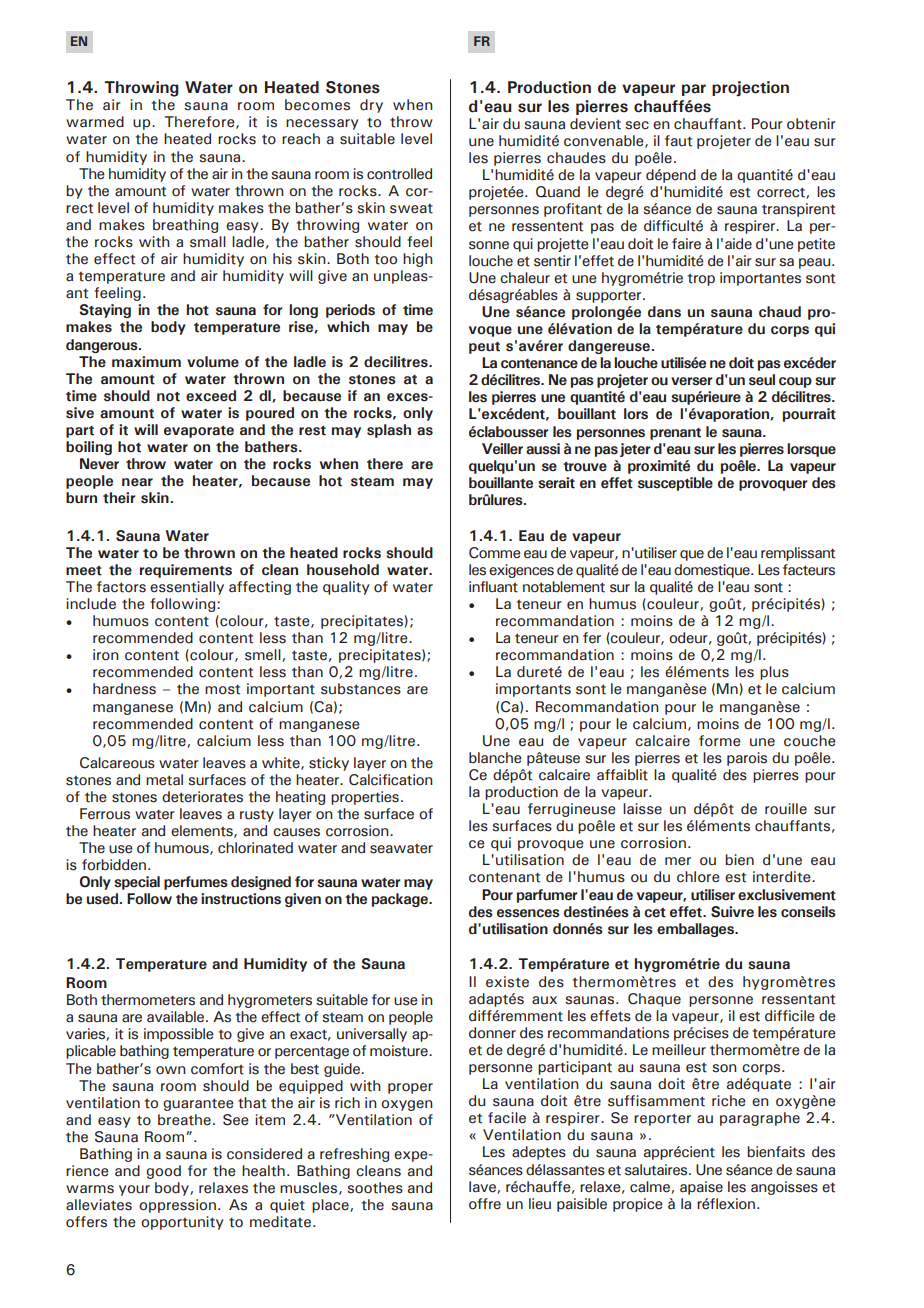  What do you see at coordinates (95, 122) in the document?
I see `warmed` at bounding box center [95, 122].
